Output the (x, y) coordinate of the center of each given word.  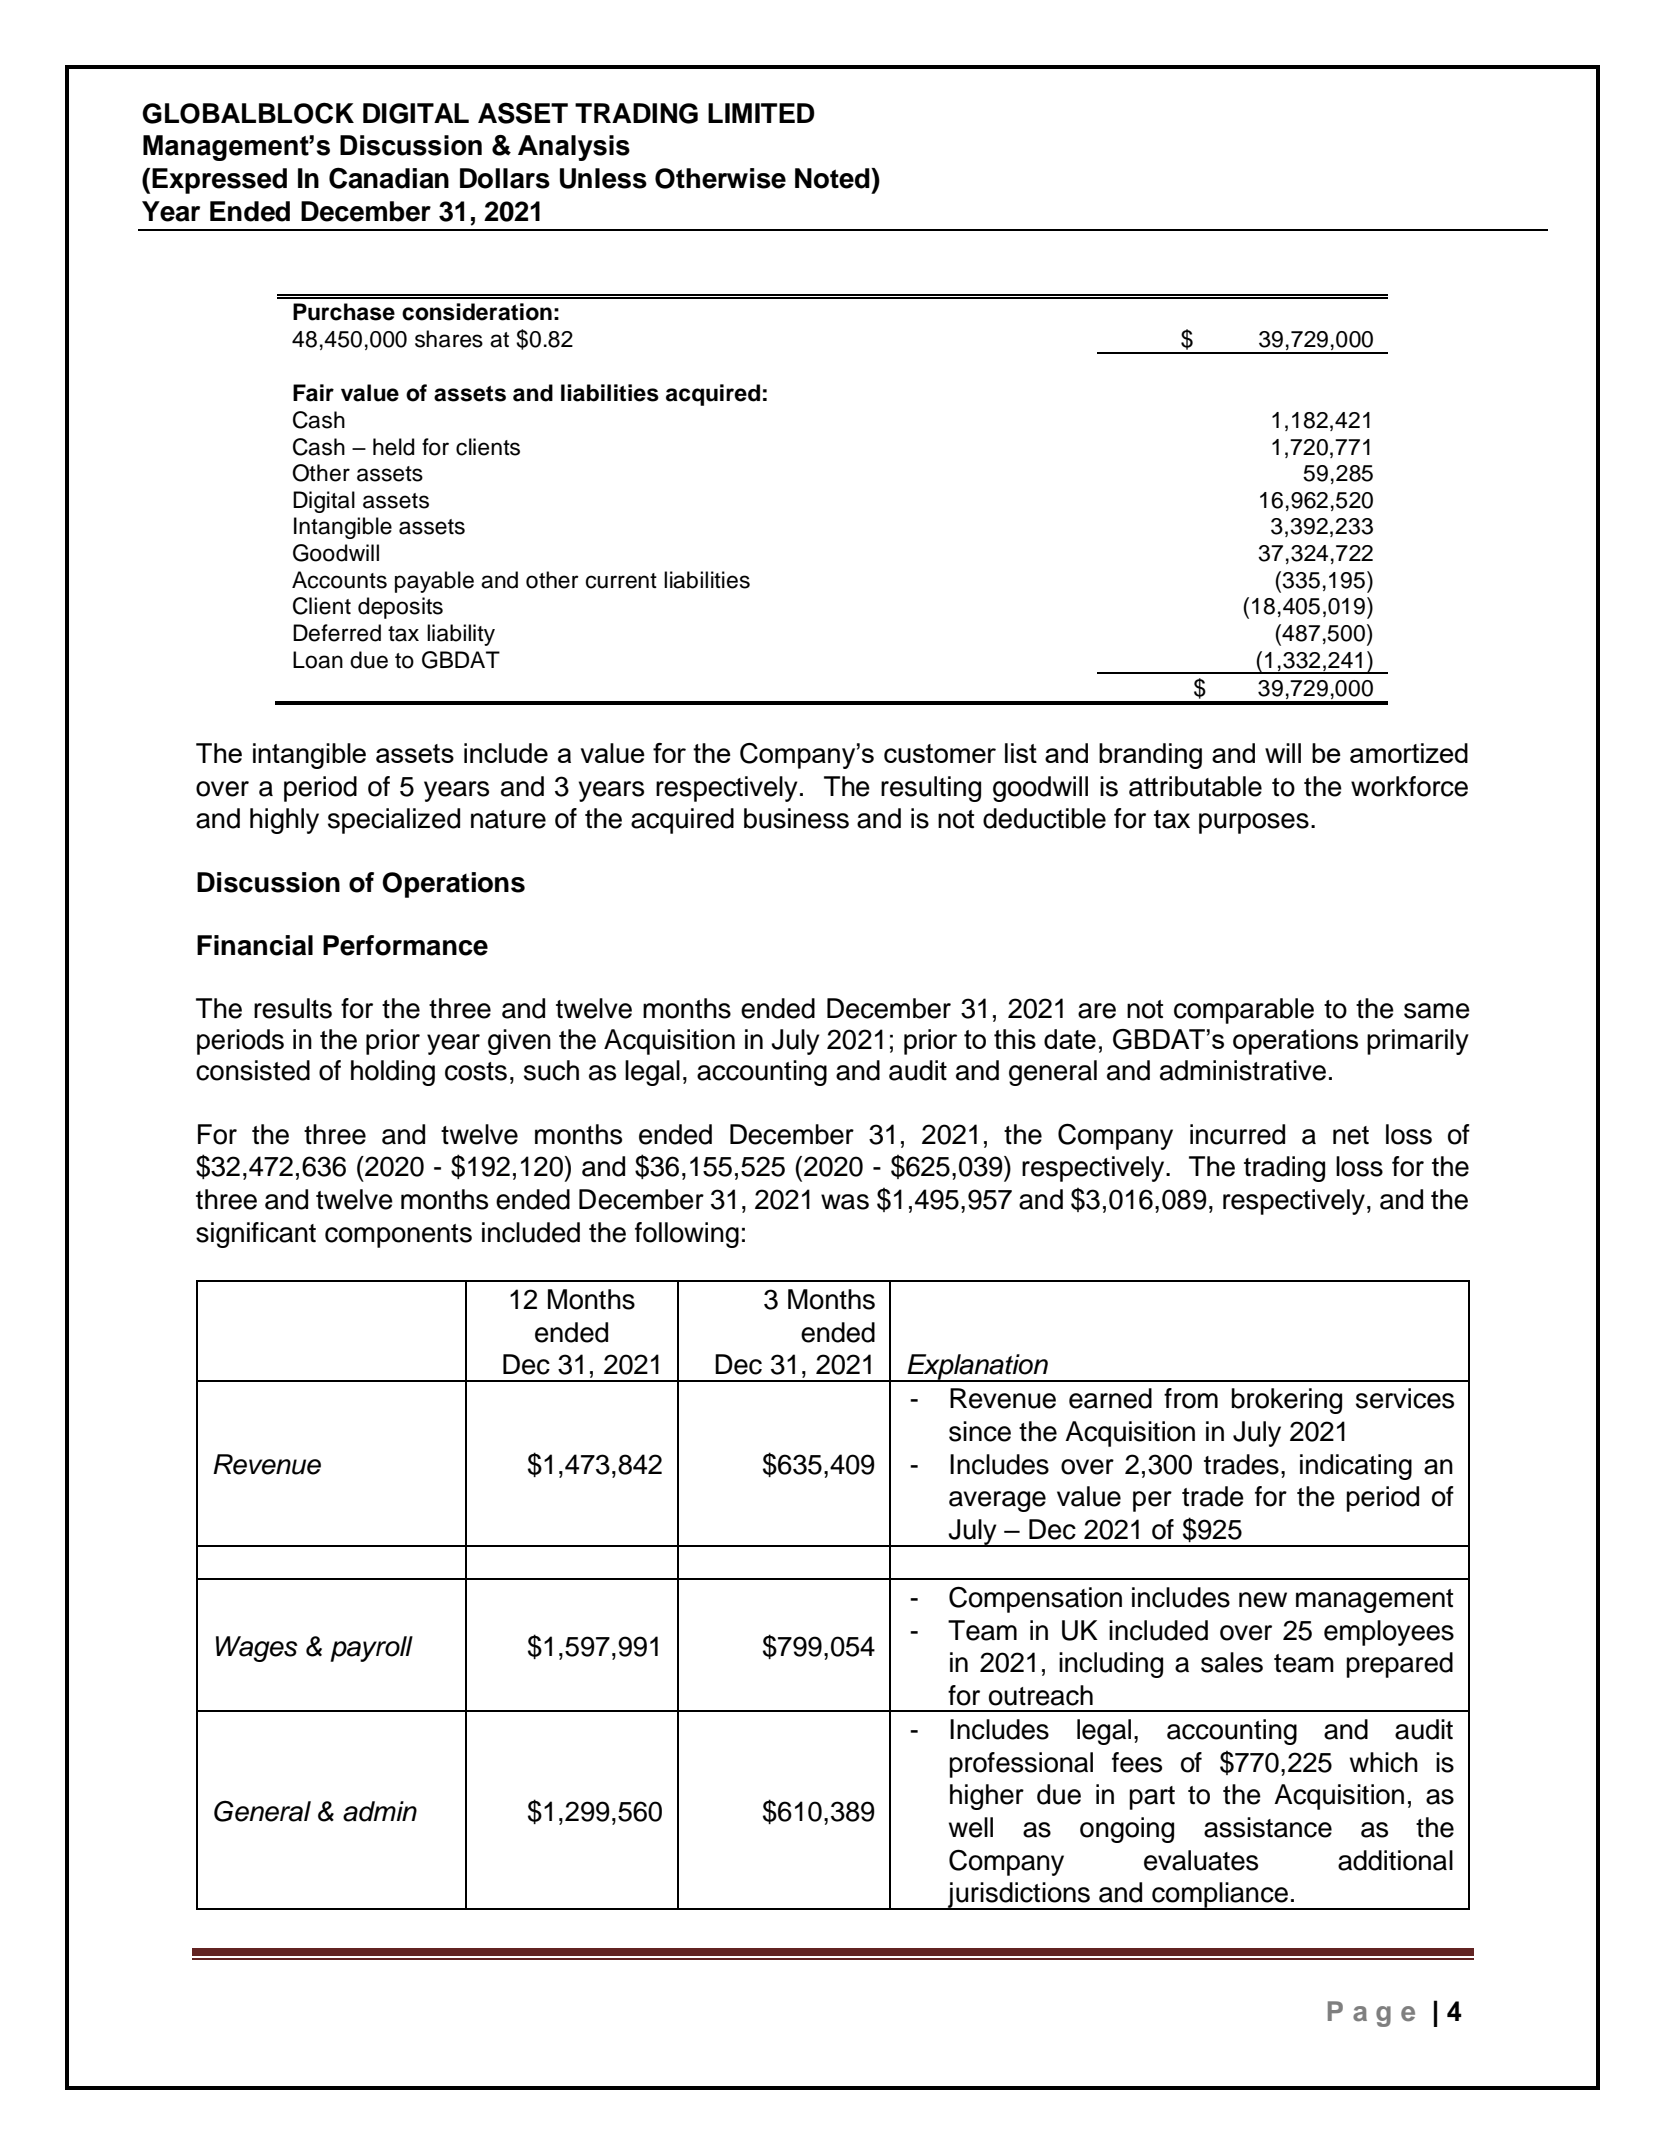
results (293, 1008)
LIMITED (761, 113)
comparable (1244, 1011)
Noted (833, 178)
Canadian (389, 178)
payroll (371, 1649)
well (971, 1827)
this (1015, 1039)
